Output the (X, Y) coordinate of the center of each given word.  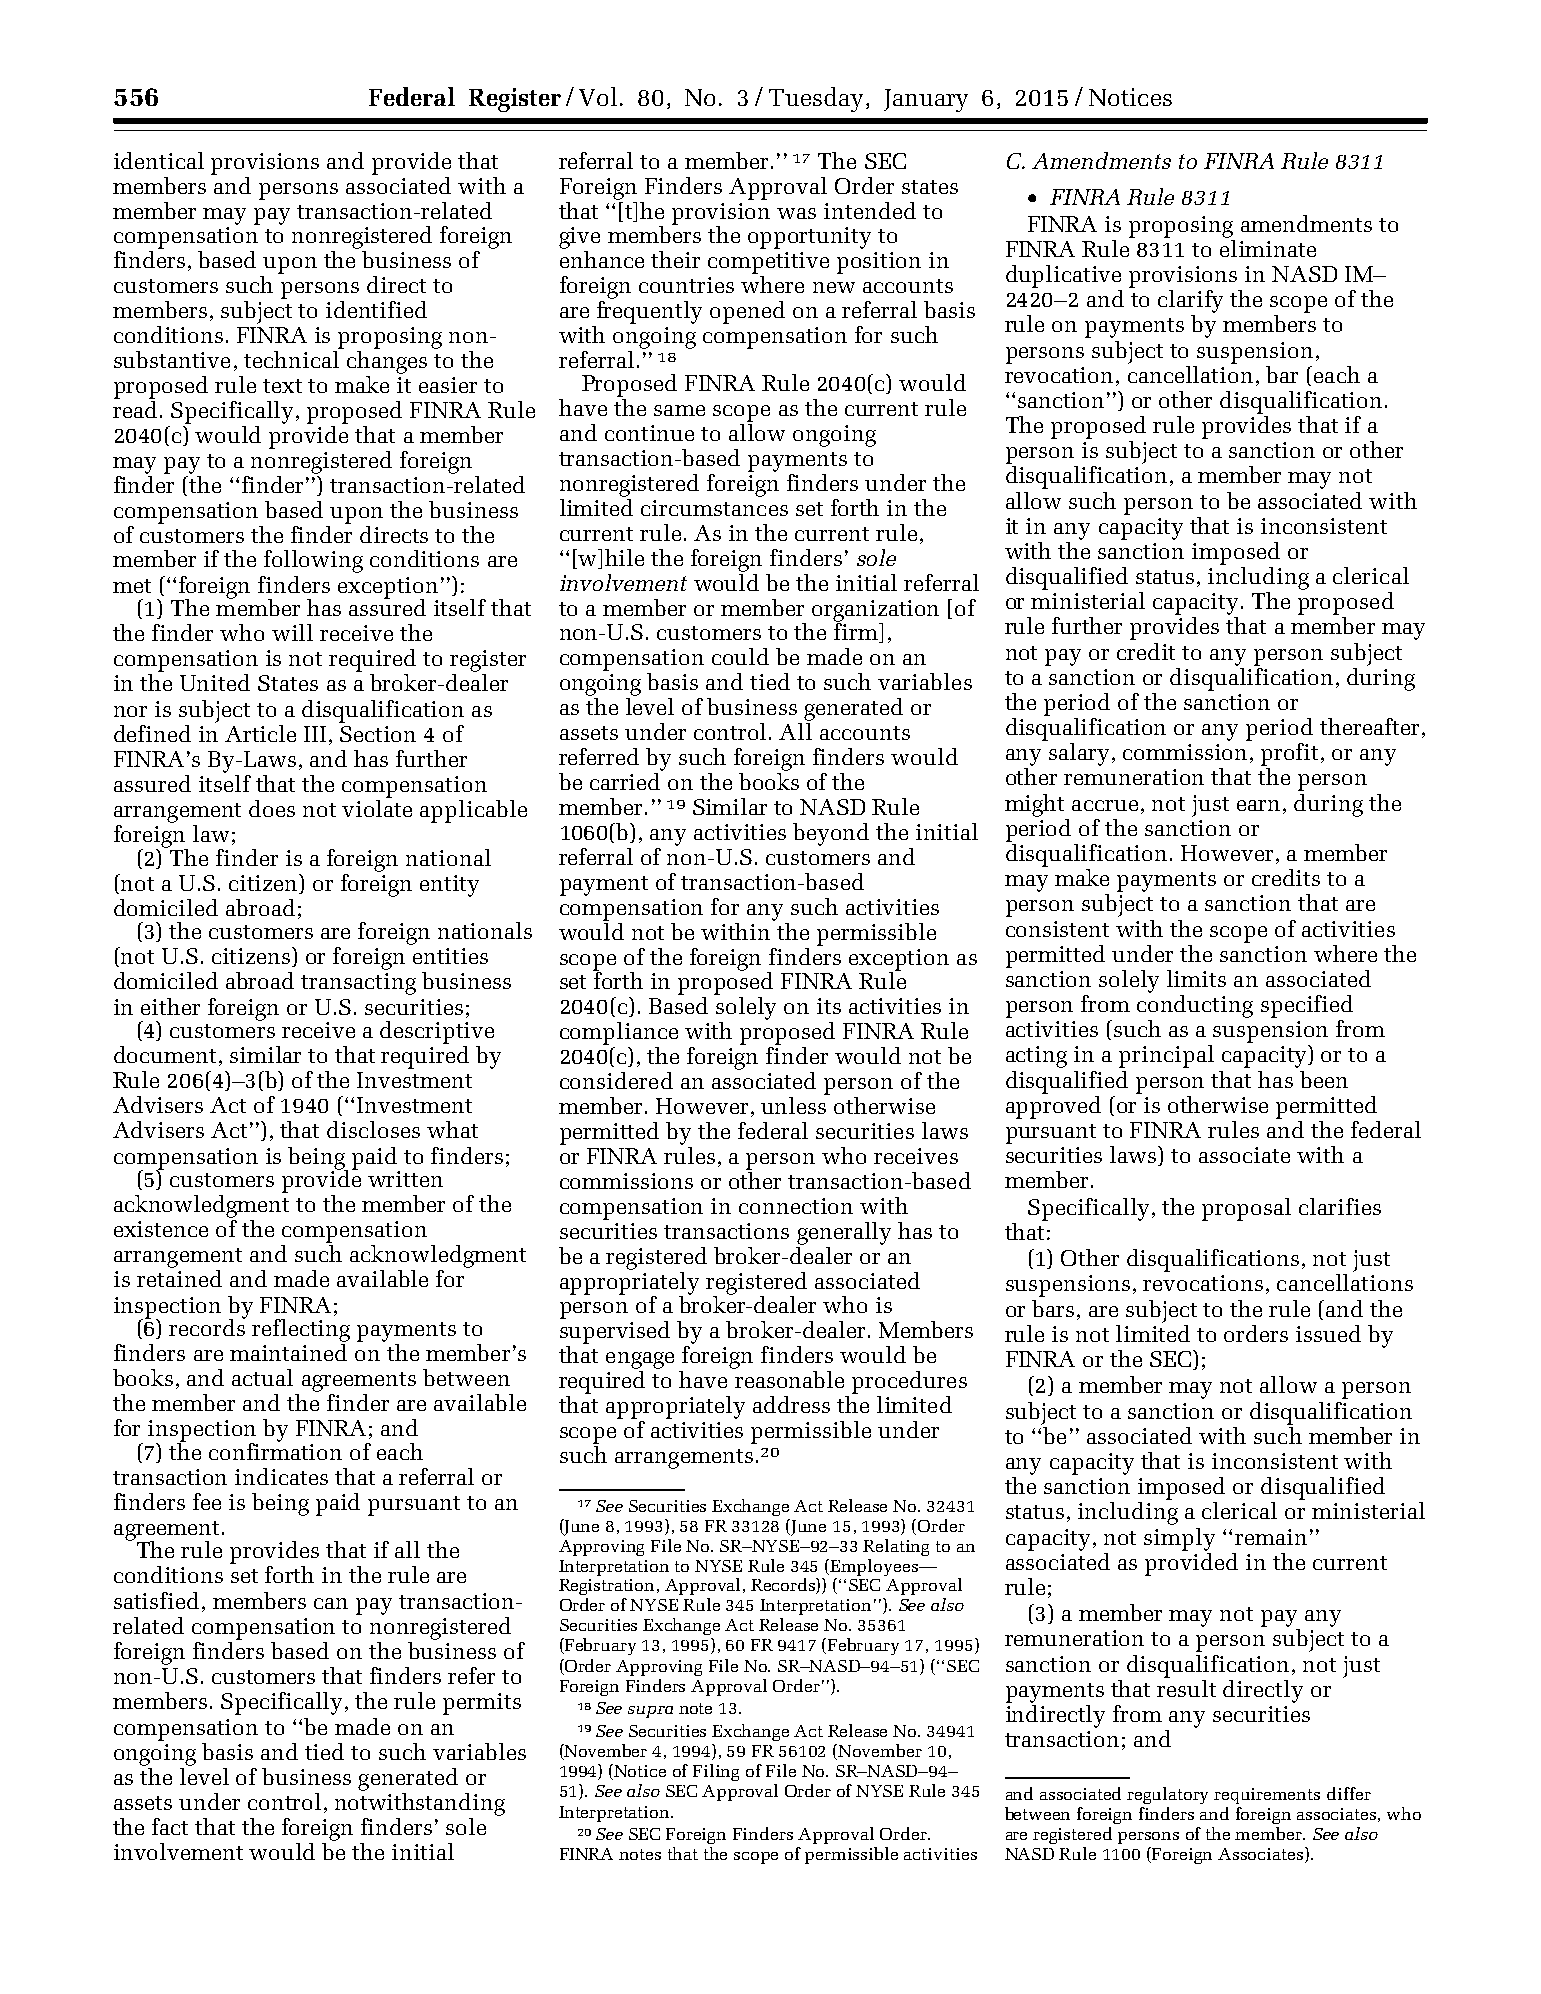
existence (161, 1229)
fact (170, 1826)
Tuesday (816, 99)
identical (159, 160)
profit (1289, 754)
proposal (1246, 1209)
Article (260, 733)
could (740, 656)
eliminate (1268, 247)
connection (796, 1206)
